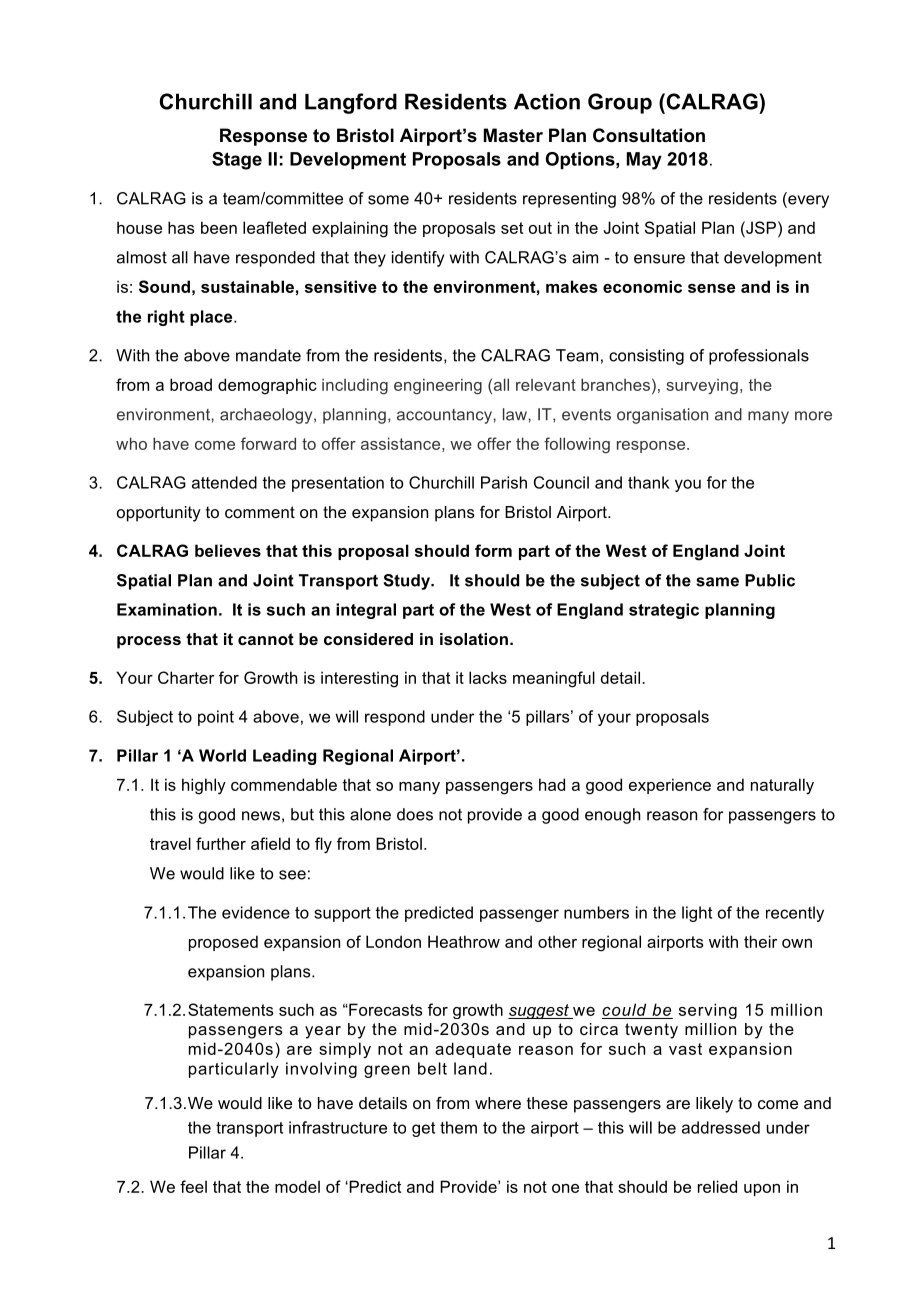 This screenshot has width=924, height=1308. What do you see at coordinates (474, 639) in the screenshot?
I see `isolation` at bounding box center [474, 639].
